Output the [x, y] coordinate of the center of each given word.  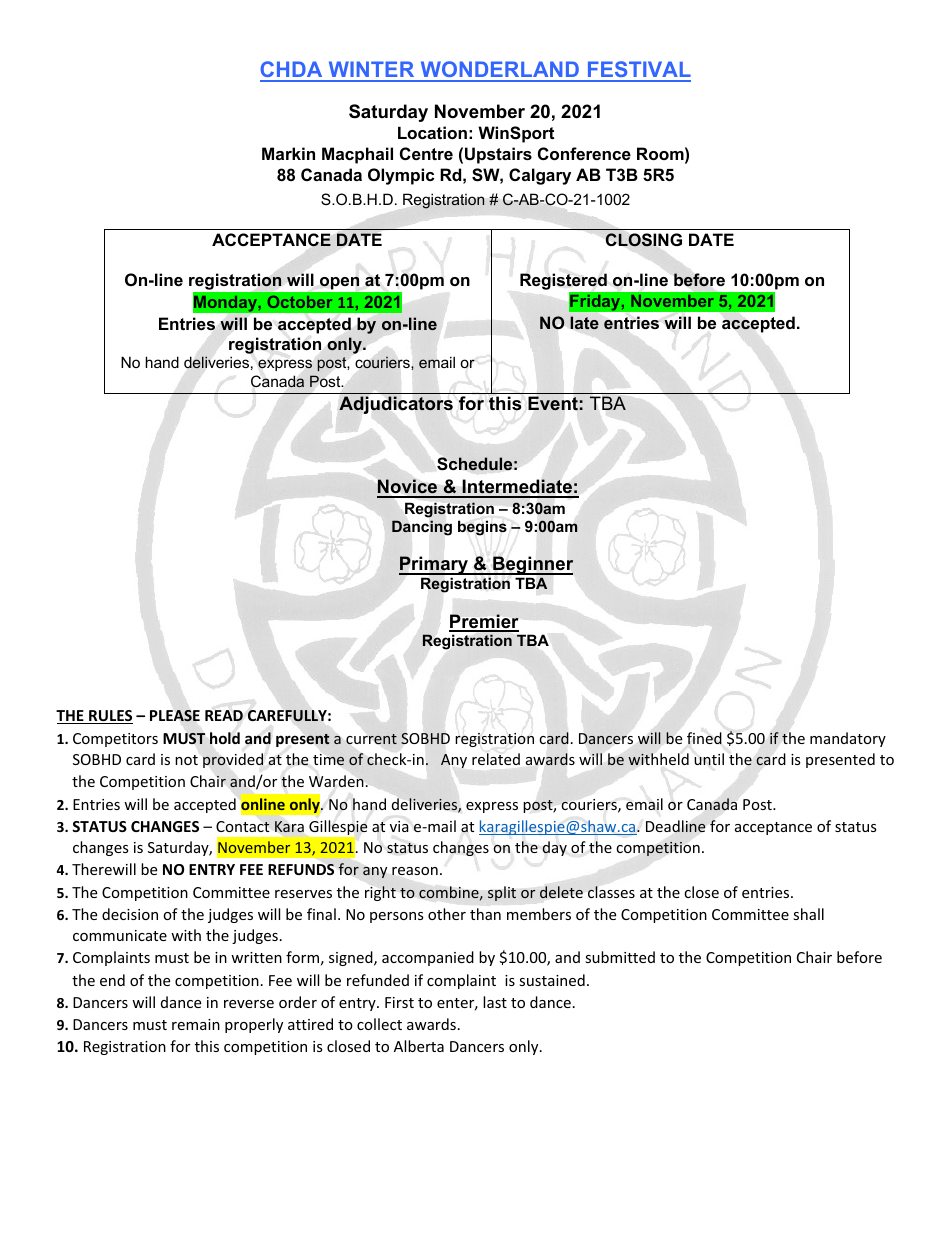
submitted [620, 957]
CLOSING [643, 240]
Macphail [357, 155]
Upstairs [498, 155]
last [495, 1002]
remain [196, 1024]
